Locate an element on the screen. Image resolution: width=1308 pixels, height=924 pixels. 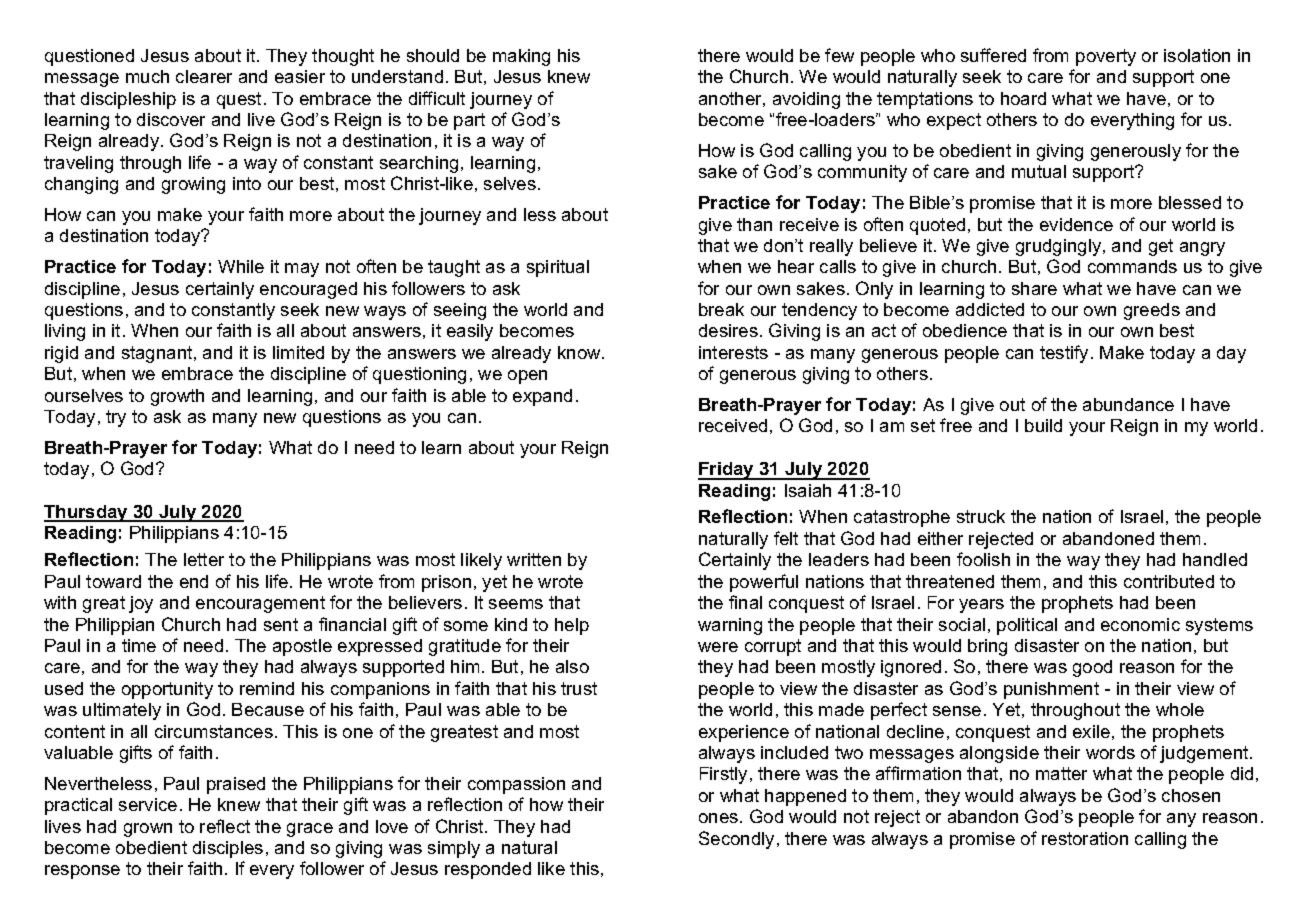
encouragement is located at coordinates (260, 604).
